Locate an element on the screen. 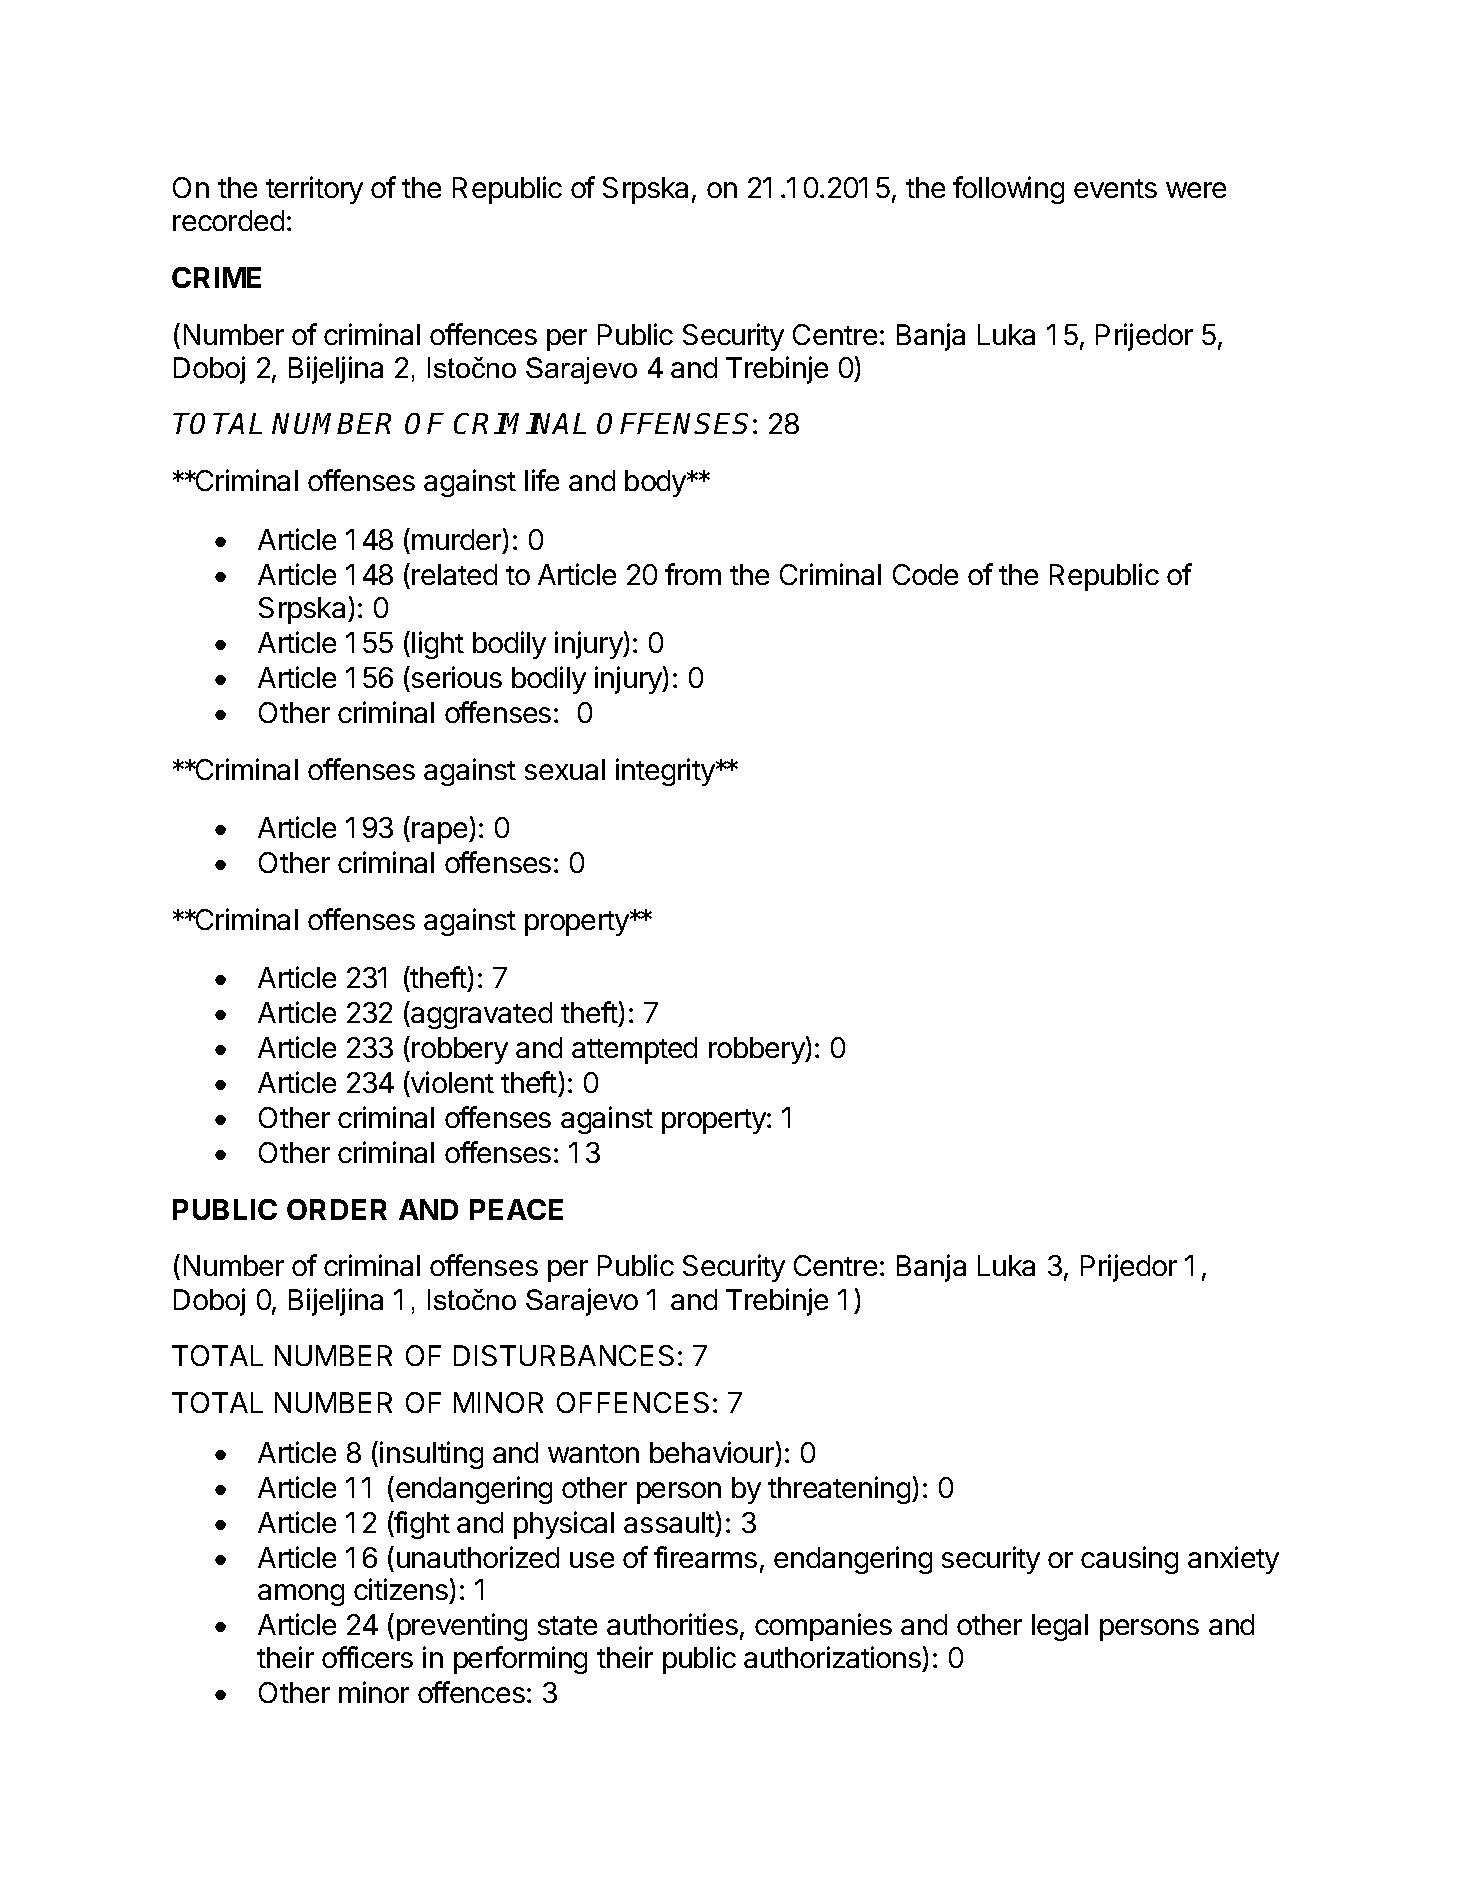 Image resolution: width=1461 pixels, height=1891 pixels. territory is located at coordinates (314, 190).
